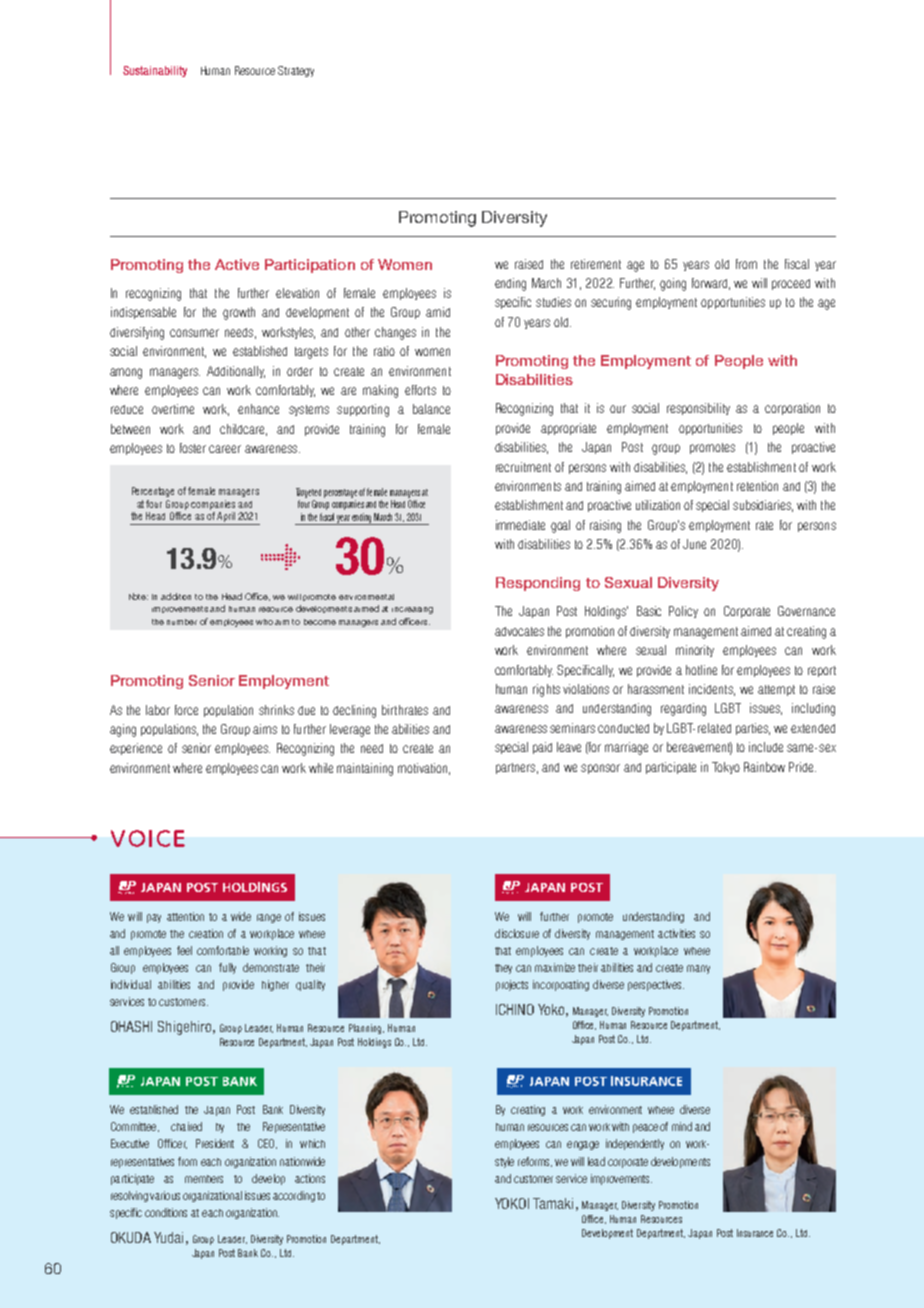  What do you see at coordinates (553, 1203) in the page?
I see `Tamaki` at bounding box center [553, 1203].
